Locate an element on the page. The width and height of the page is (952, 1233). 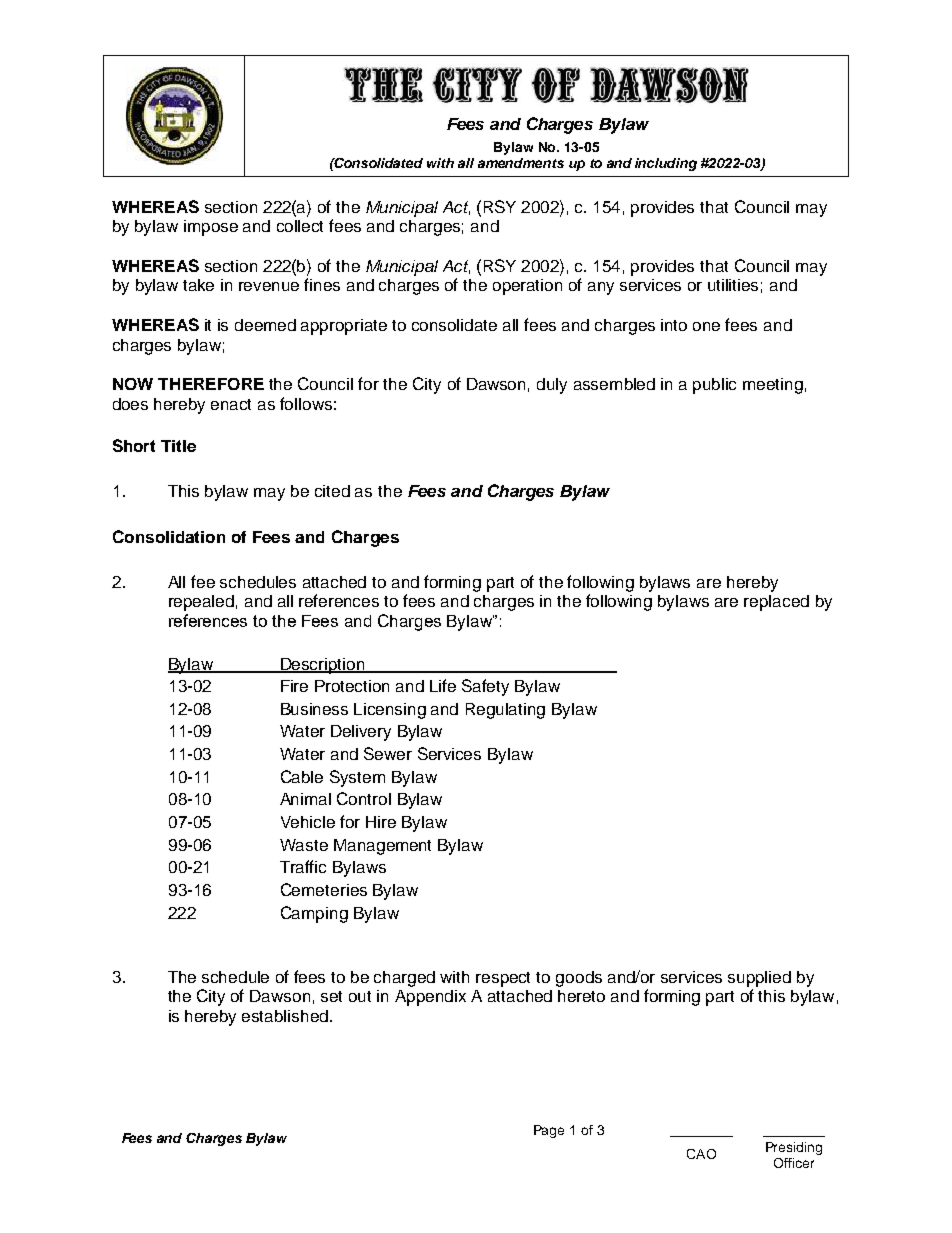
Consolidation is located at coordinates (169, 536).
